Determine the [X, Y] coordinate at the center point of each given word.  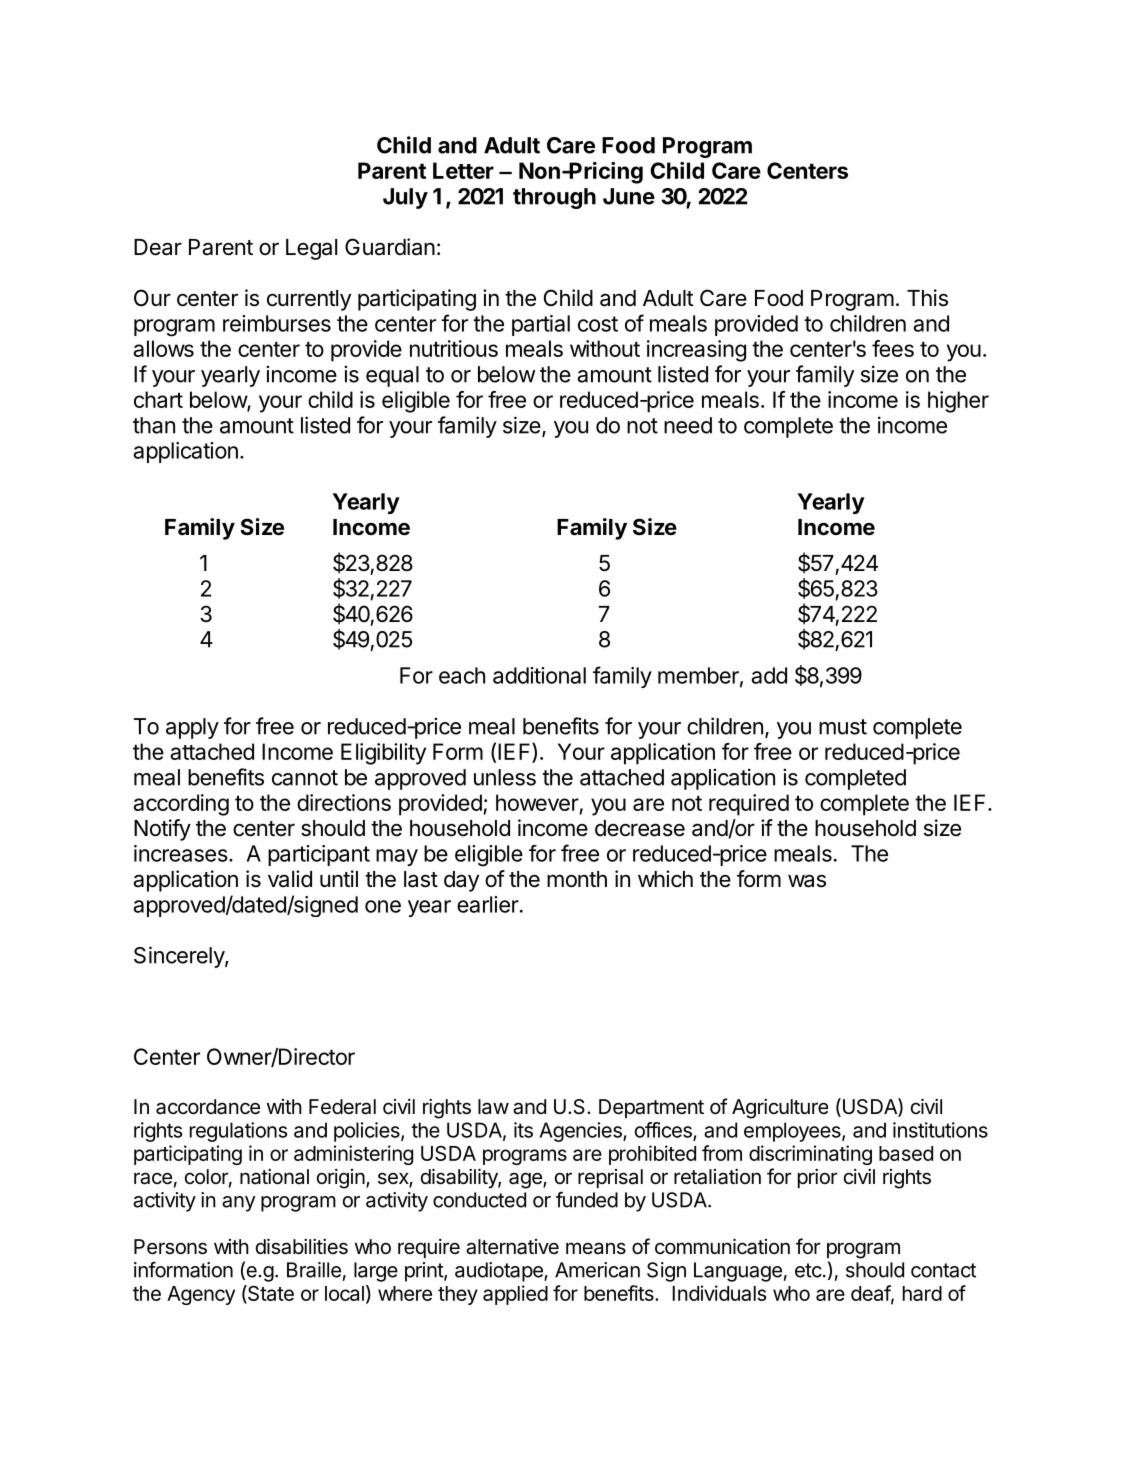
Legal [311, 249]
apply [192, 728]
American [597, 1270]
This [927, 298]
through [554, 198]
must [843, 727]
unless [505, 777]
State [270, 1294]
